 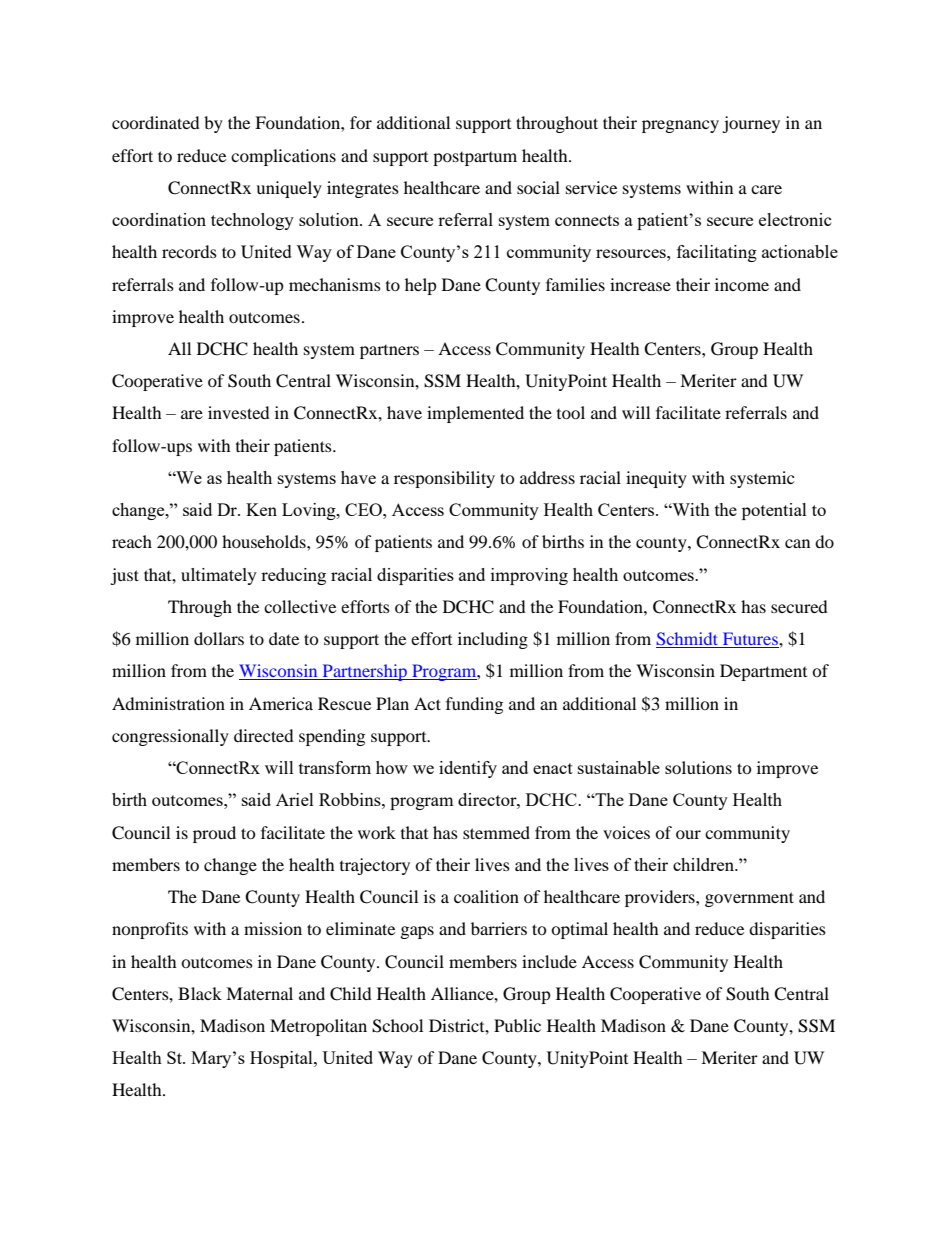 What do you see at coordinates (475, 414) in the page?
I see `implemented` at bounding box center [475, 414].
